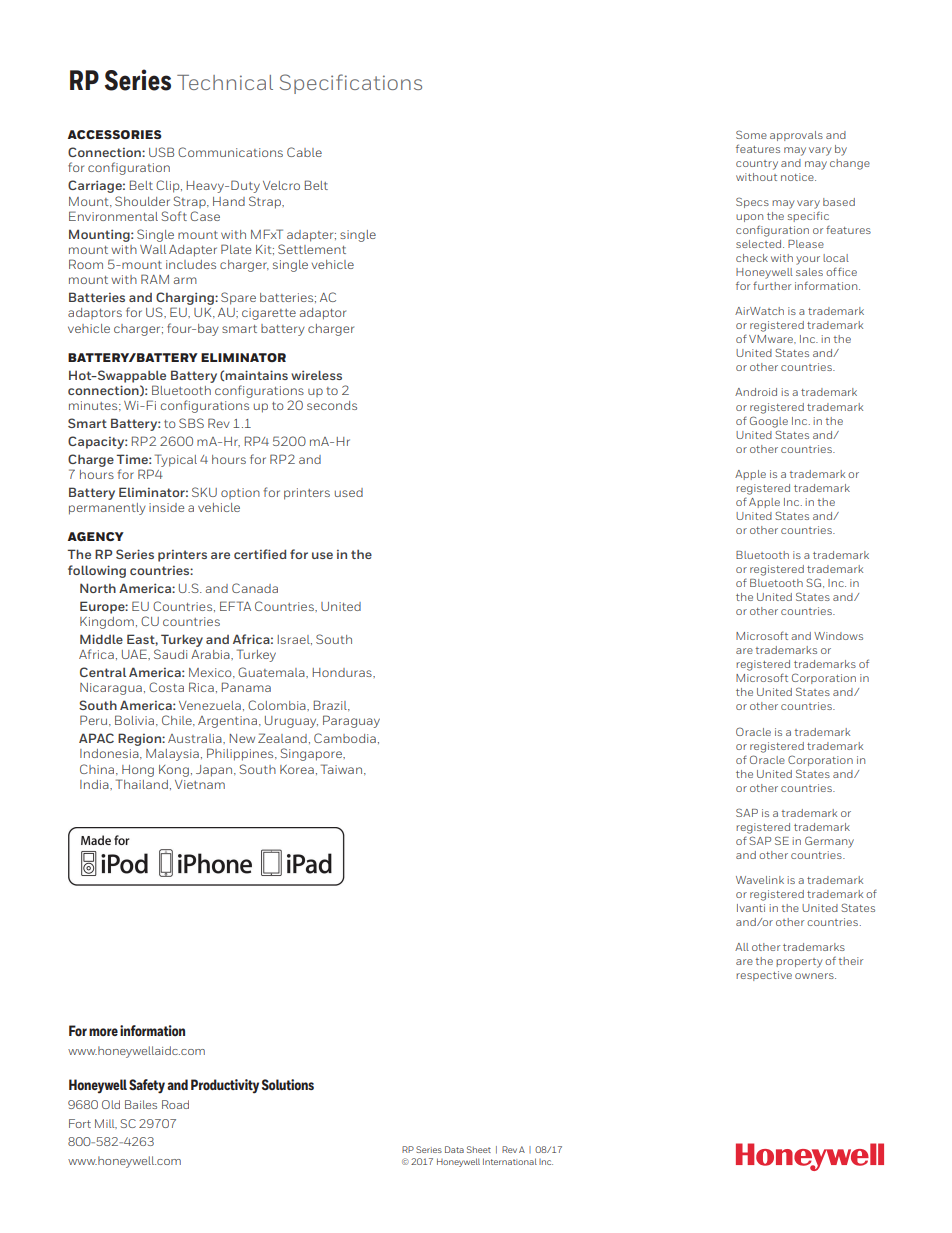  I want to click on Some, so click(751, 134).
